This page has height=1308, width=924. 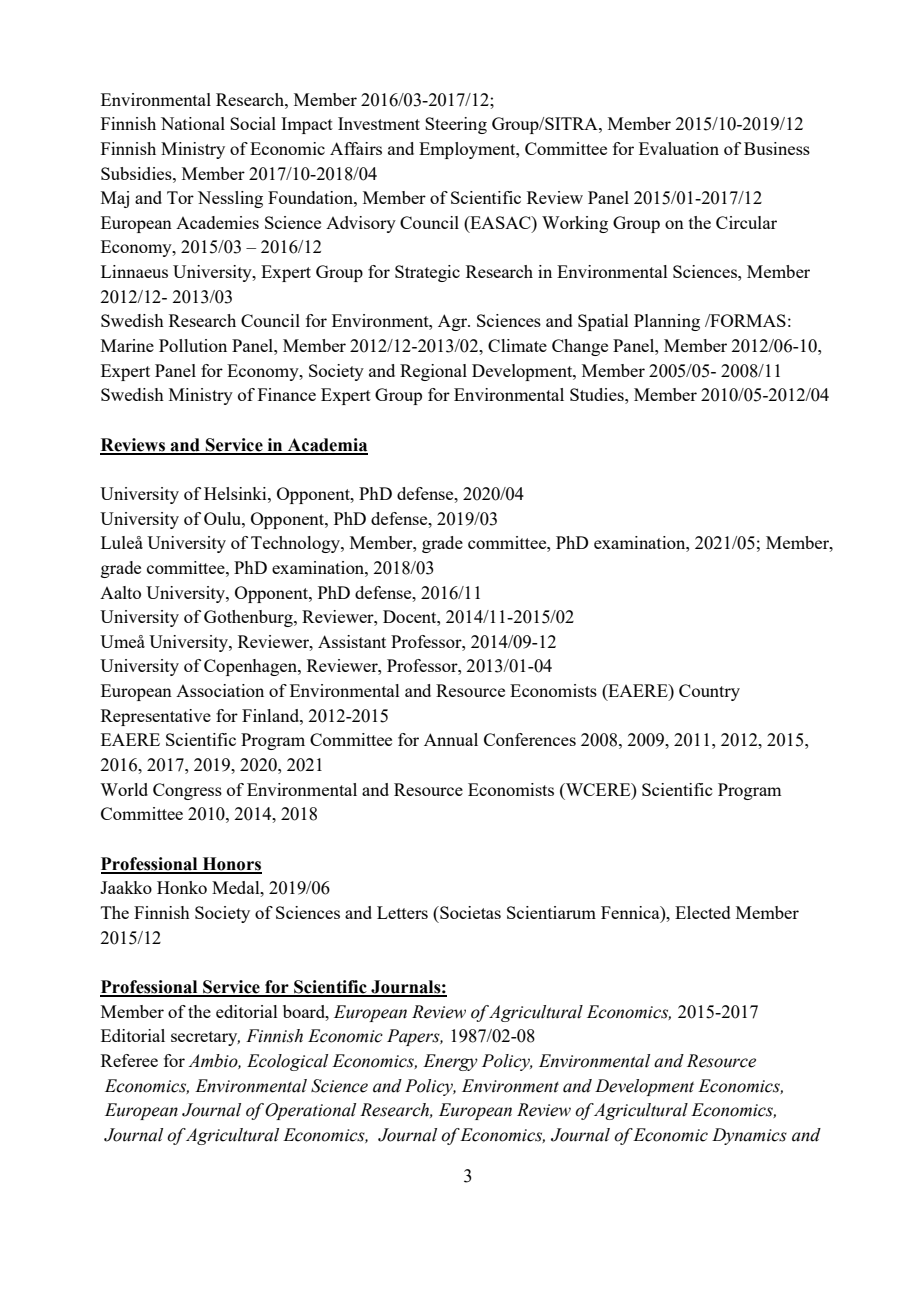 What do you see at coordinates (129, 1060) in the page?
I see `Referee` at bounding box center [129, 1060].
